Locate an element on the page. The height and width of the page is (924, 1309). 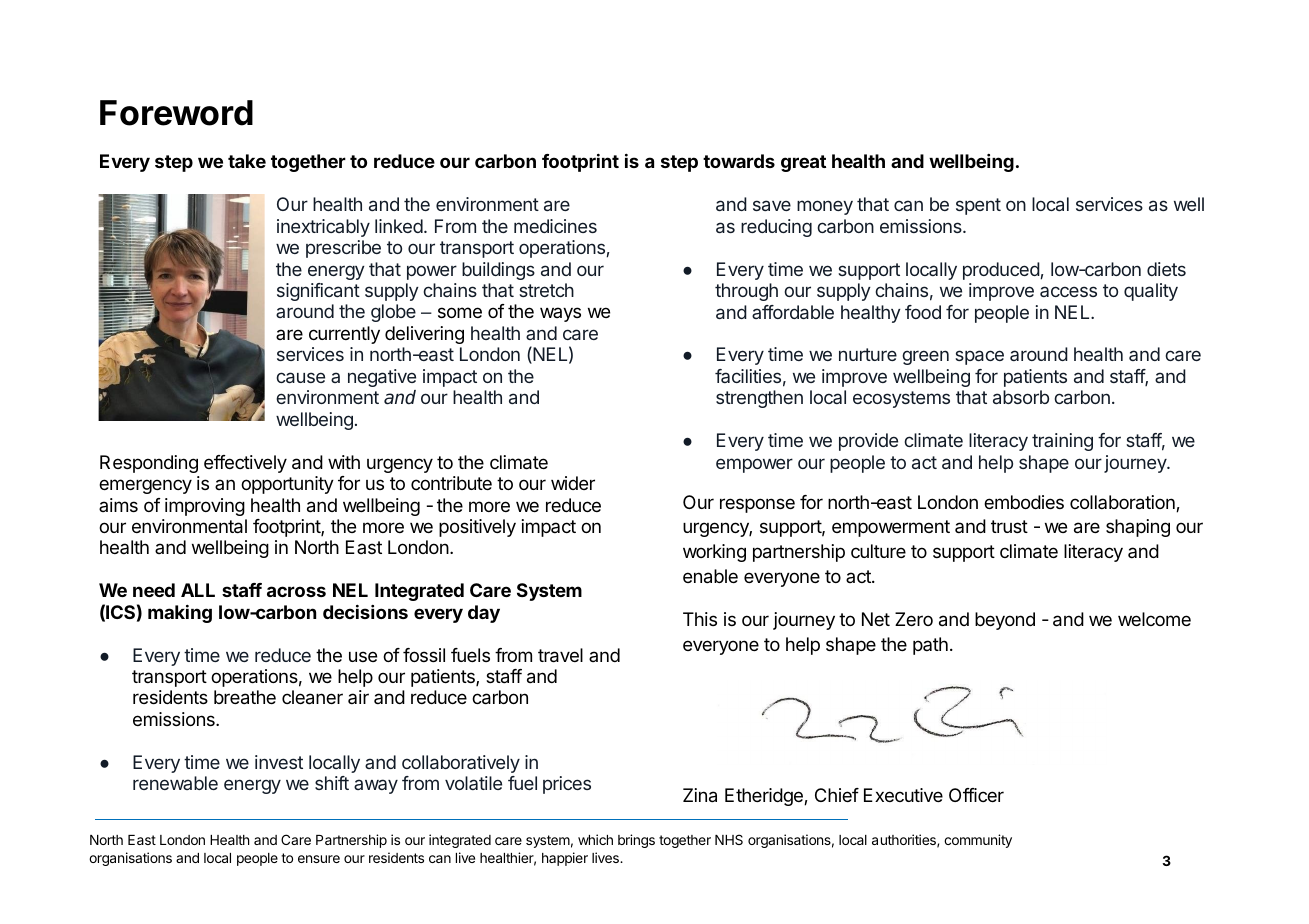
strengthen is located at coordinates (759, 399).
